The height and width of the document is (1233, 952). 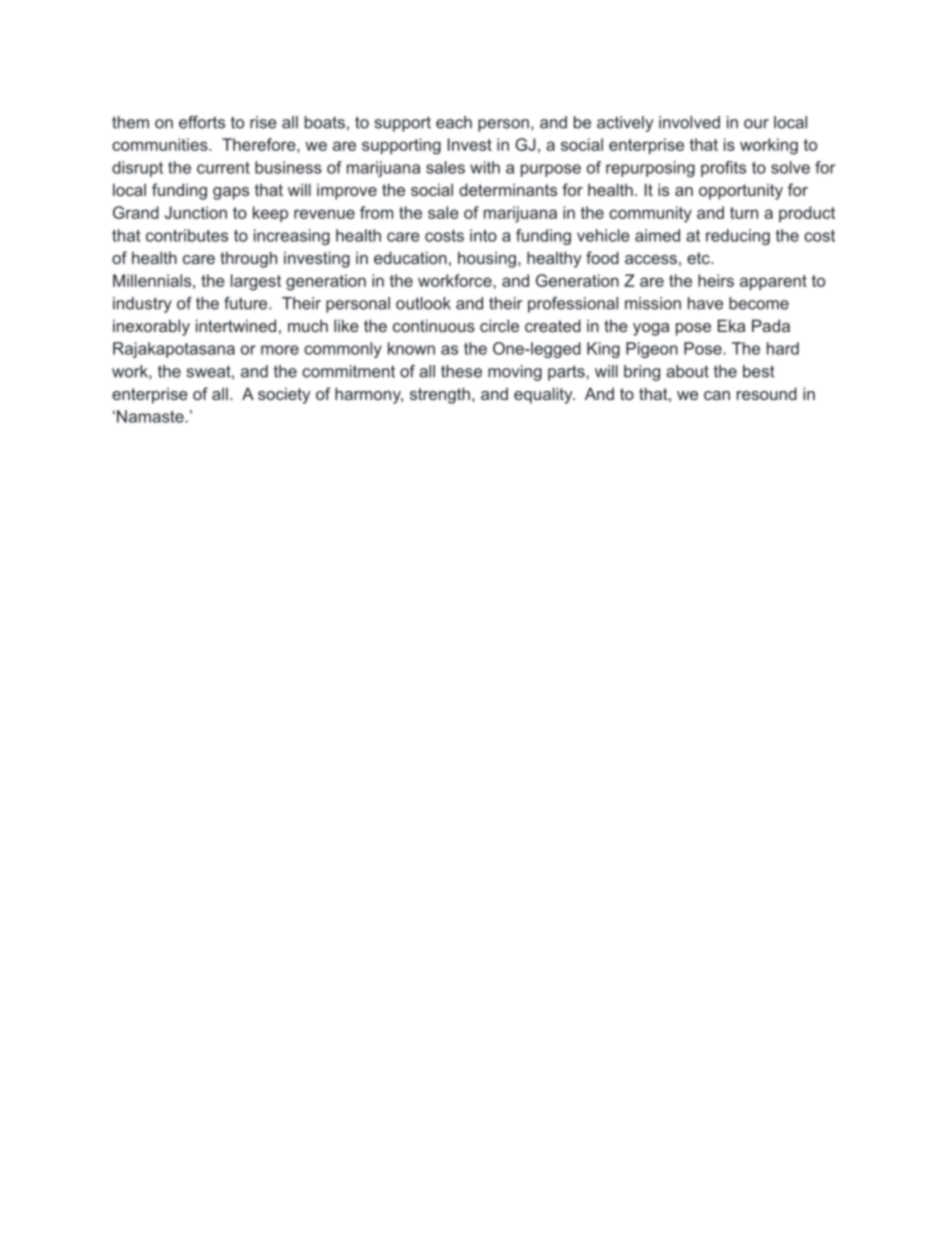 What do you see at coordinates (744, 213) in the document?
I see `turn` at bounding box center [744, 213].
